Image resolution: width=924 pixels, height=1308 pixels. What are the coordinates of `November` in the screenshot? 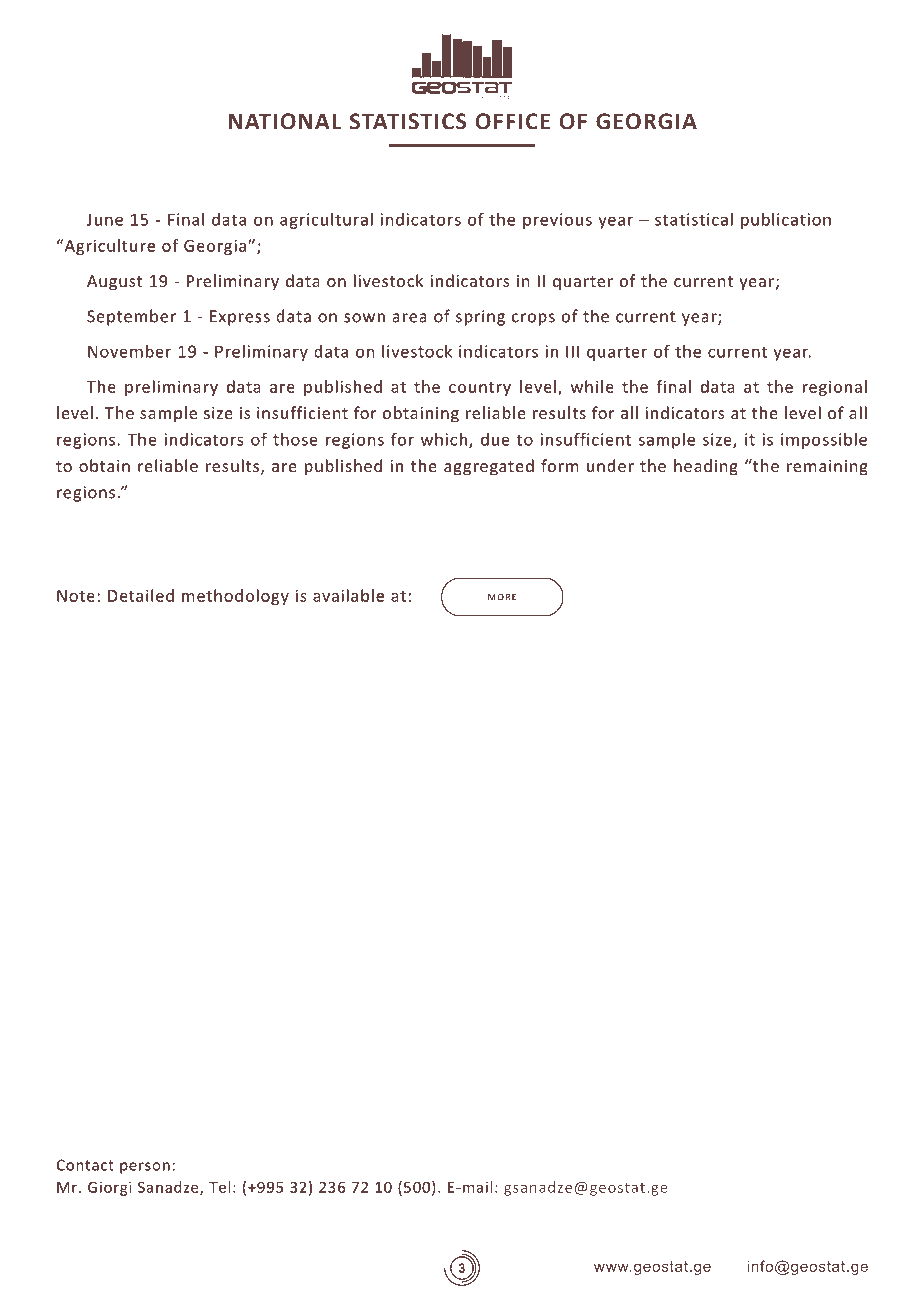 It's located at (129, 351).
